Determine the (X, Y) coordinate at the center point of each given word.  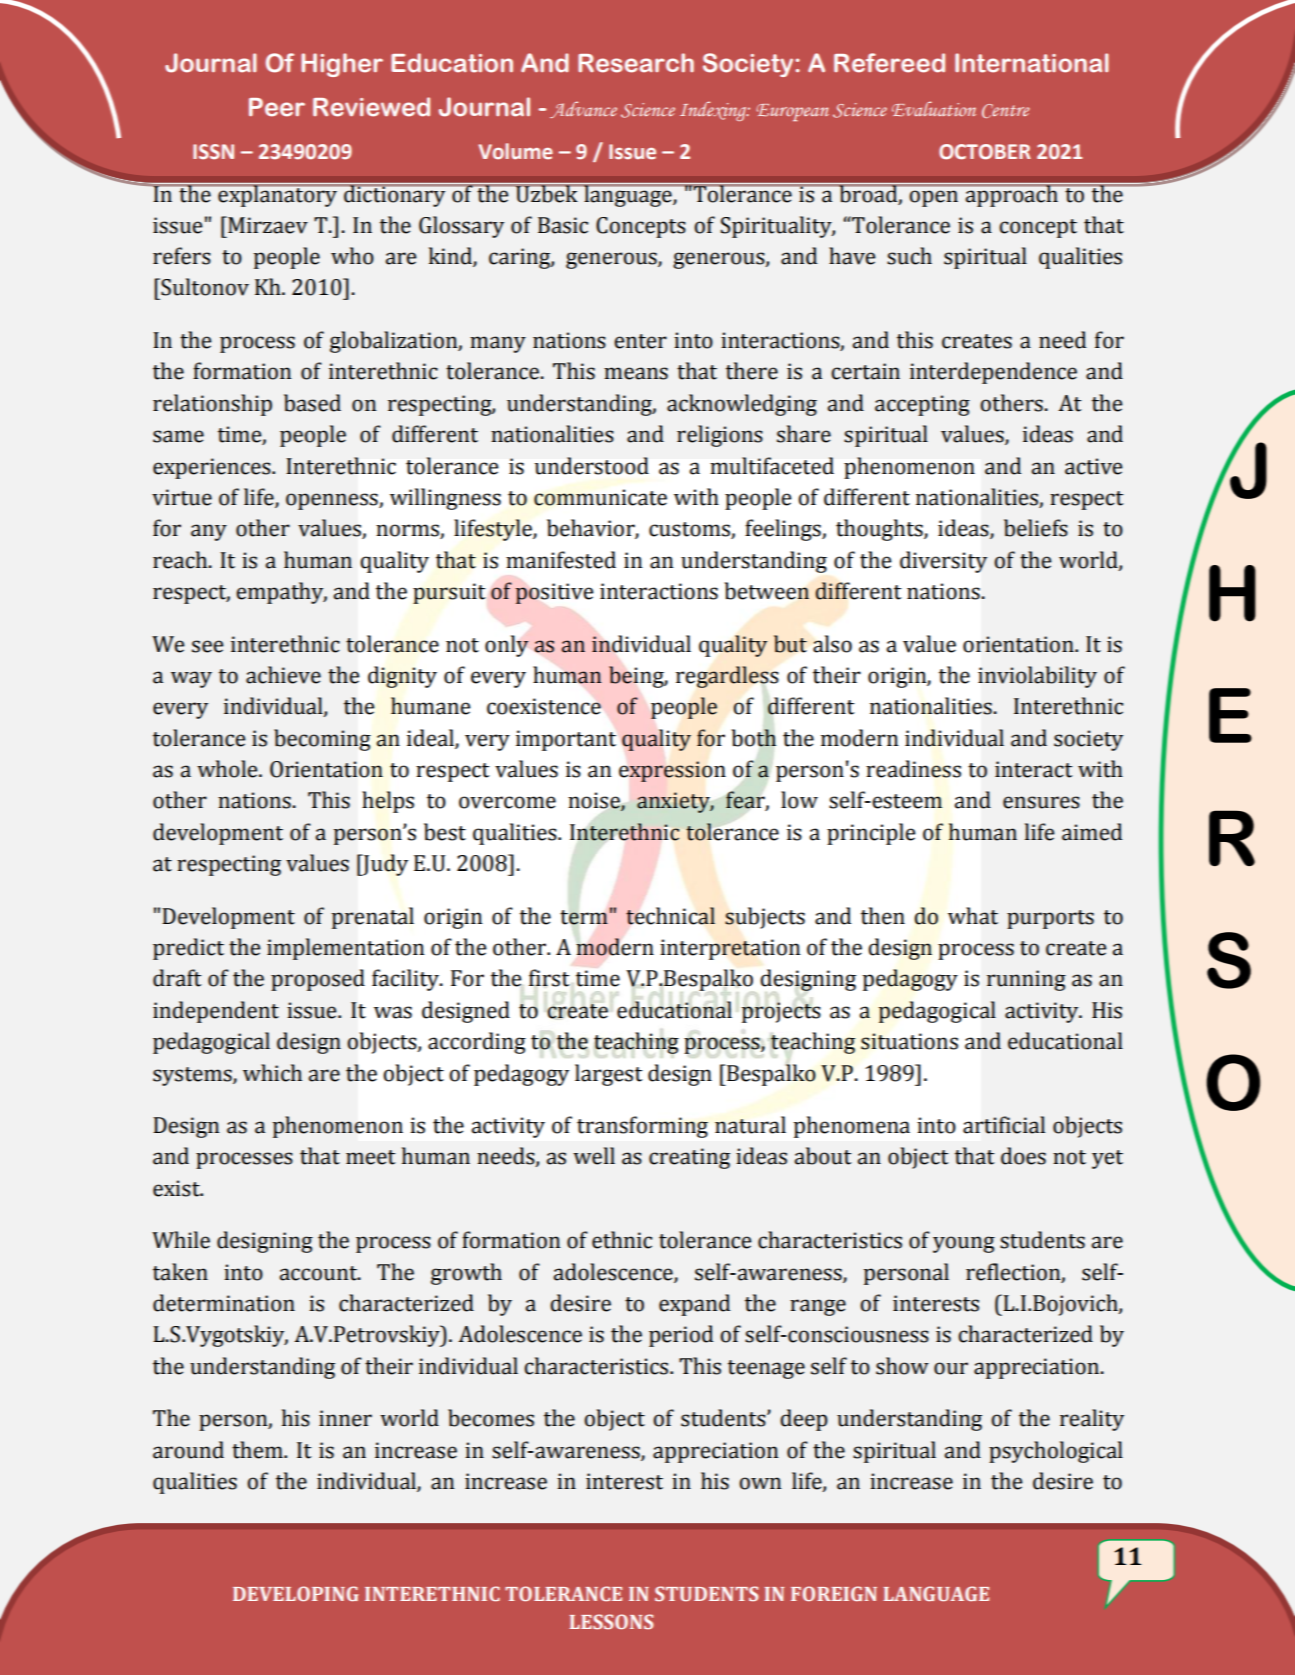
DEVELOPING (296, 1593)
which (272, 1073)
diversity (944, 562)
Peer (277, 107)
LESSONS (611, 1621)
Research (636, 63)
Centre (1005, 111)
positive (554, 593)
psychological (1056, 1452)
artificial (1004, 1125)
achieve (283, 675)
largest (609, 1075)
